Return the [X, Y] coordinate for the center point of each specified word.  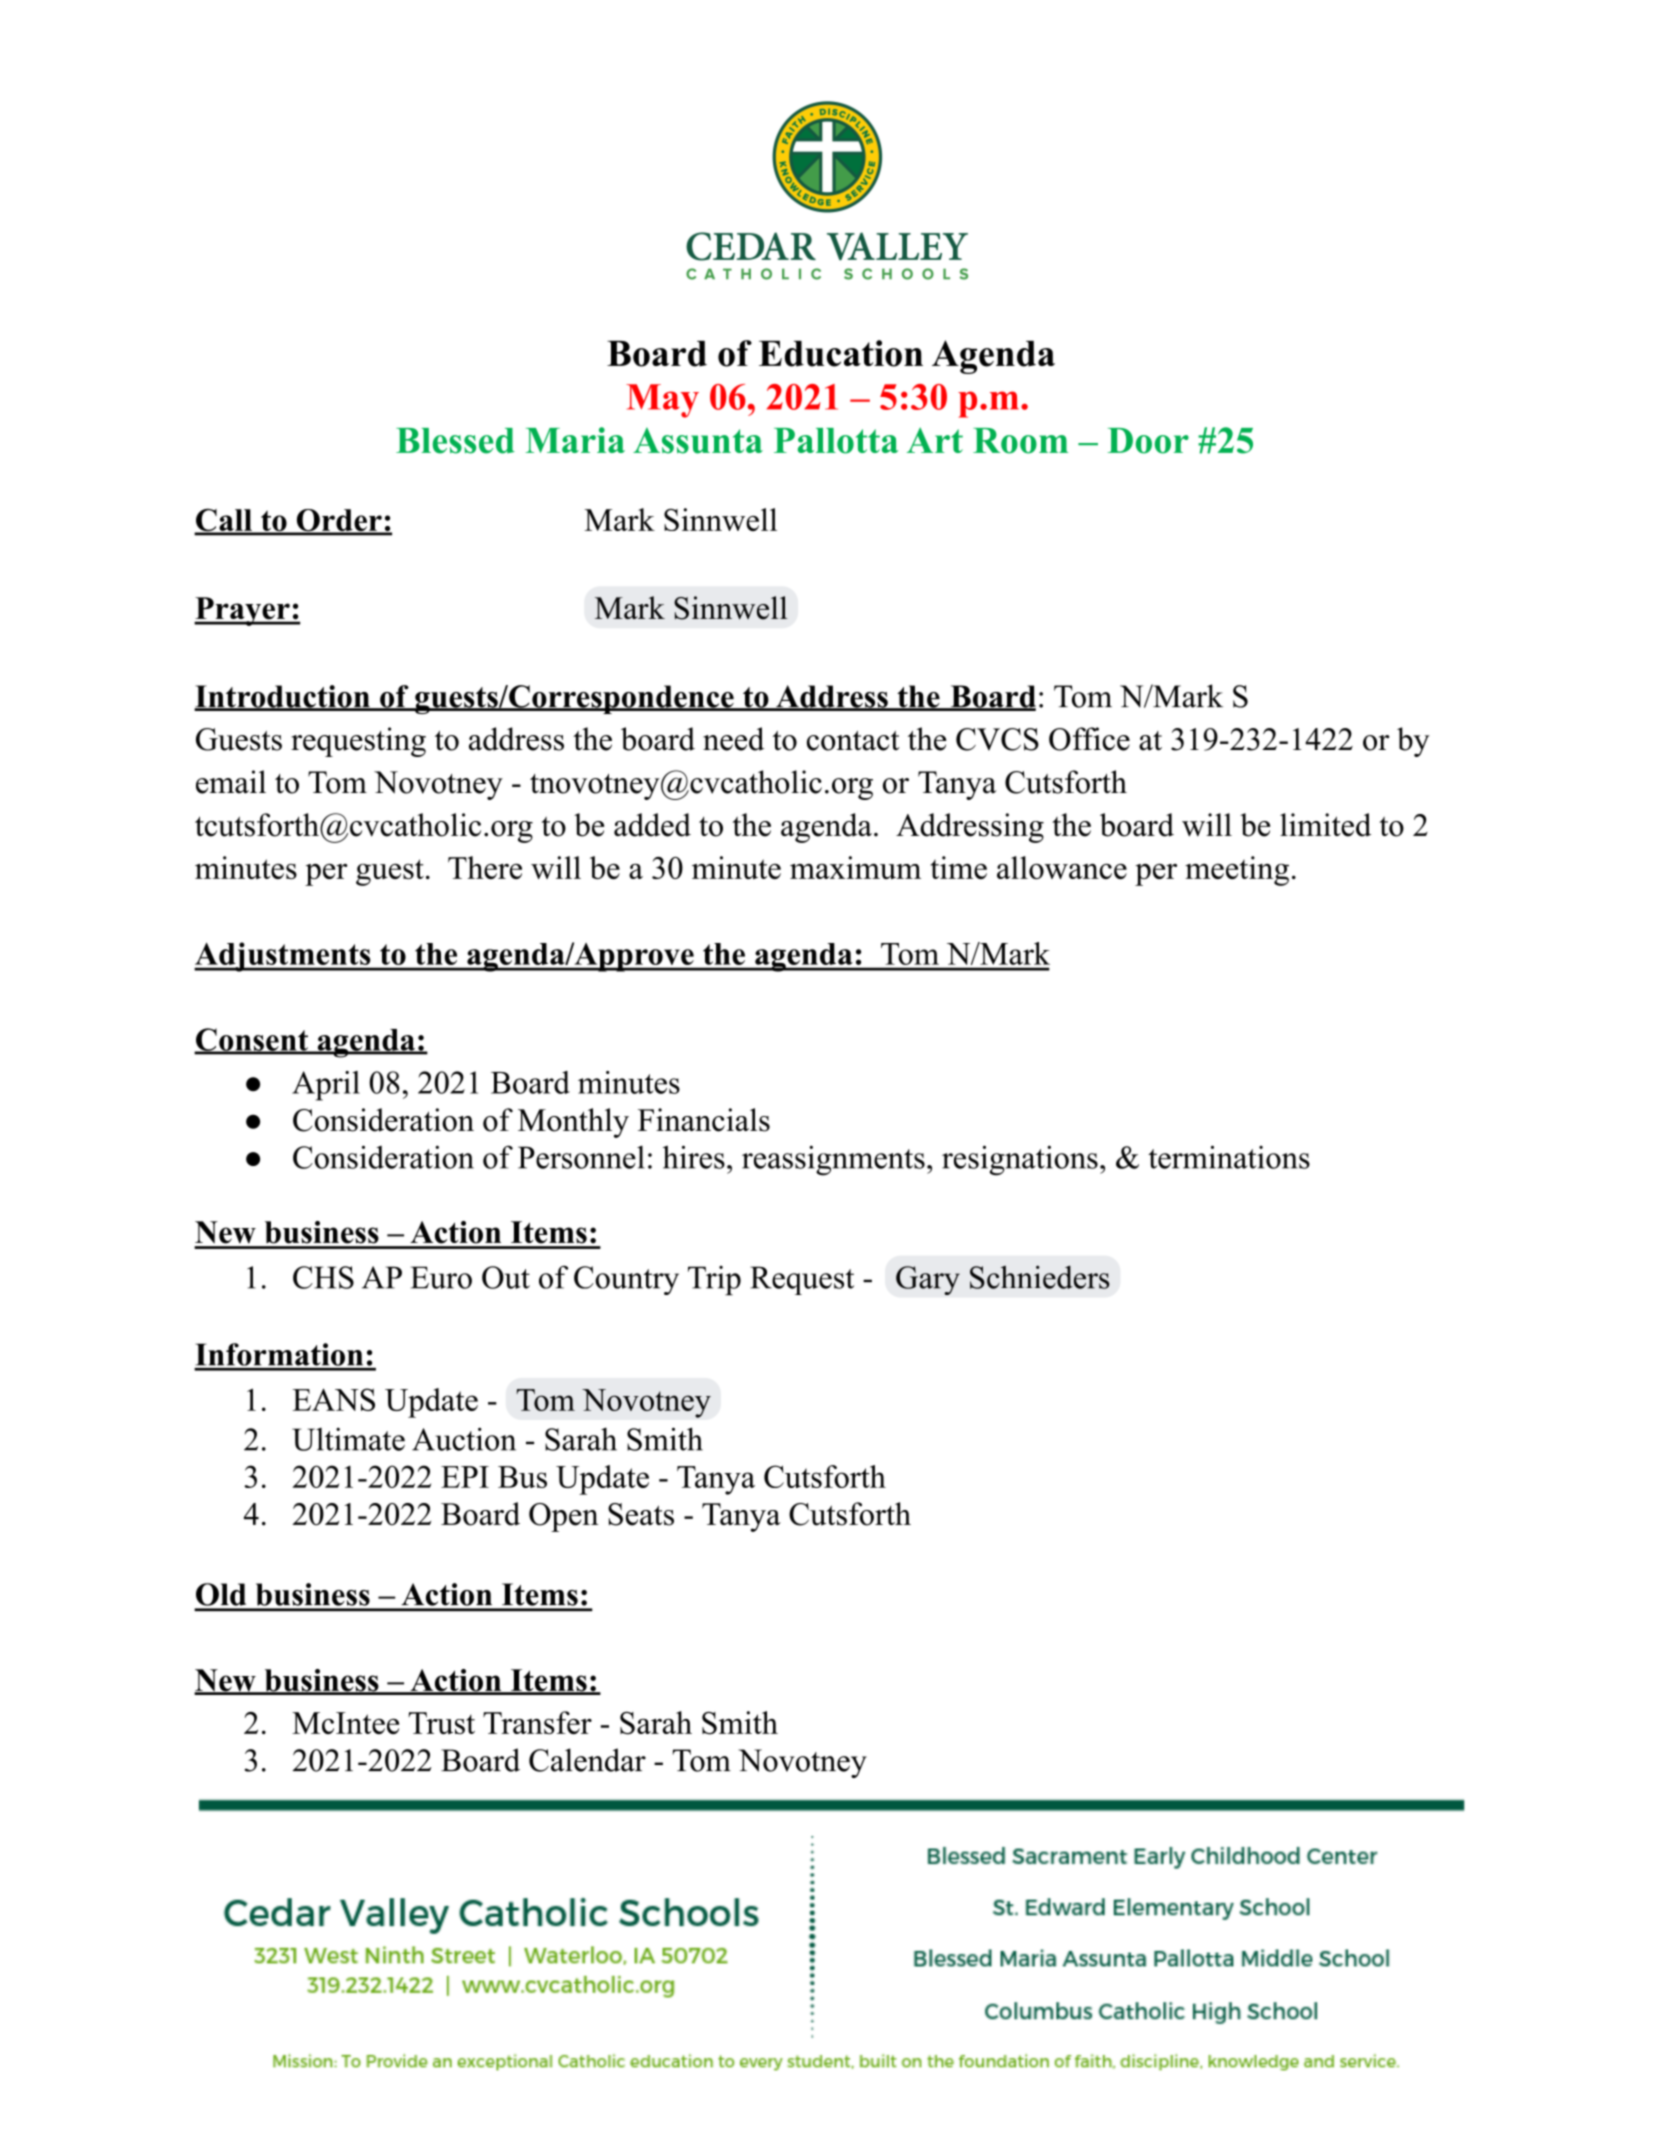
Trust [441, 1723]
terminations [1229, 1157]
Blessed [455, 441]
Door [1148, 441]
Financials [704, 1120]
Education [841, 353]
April [326, 1086]
